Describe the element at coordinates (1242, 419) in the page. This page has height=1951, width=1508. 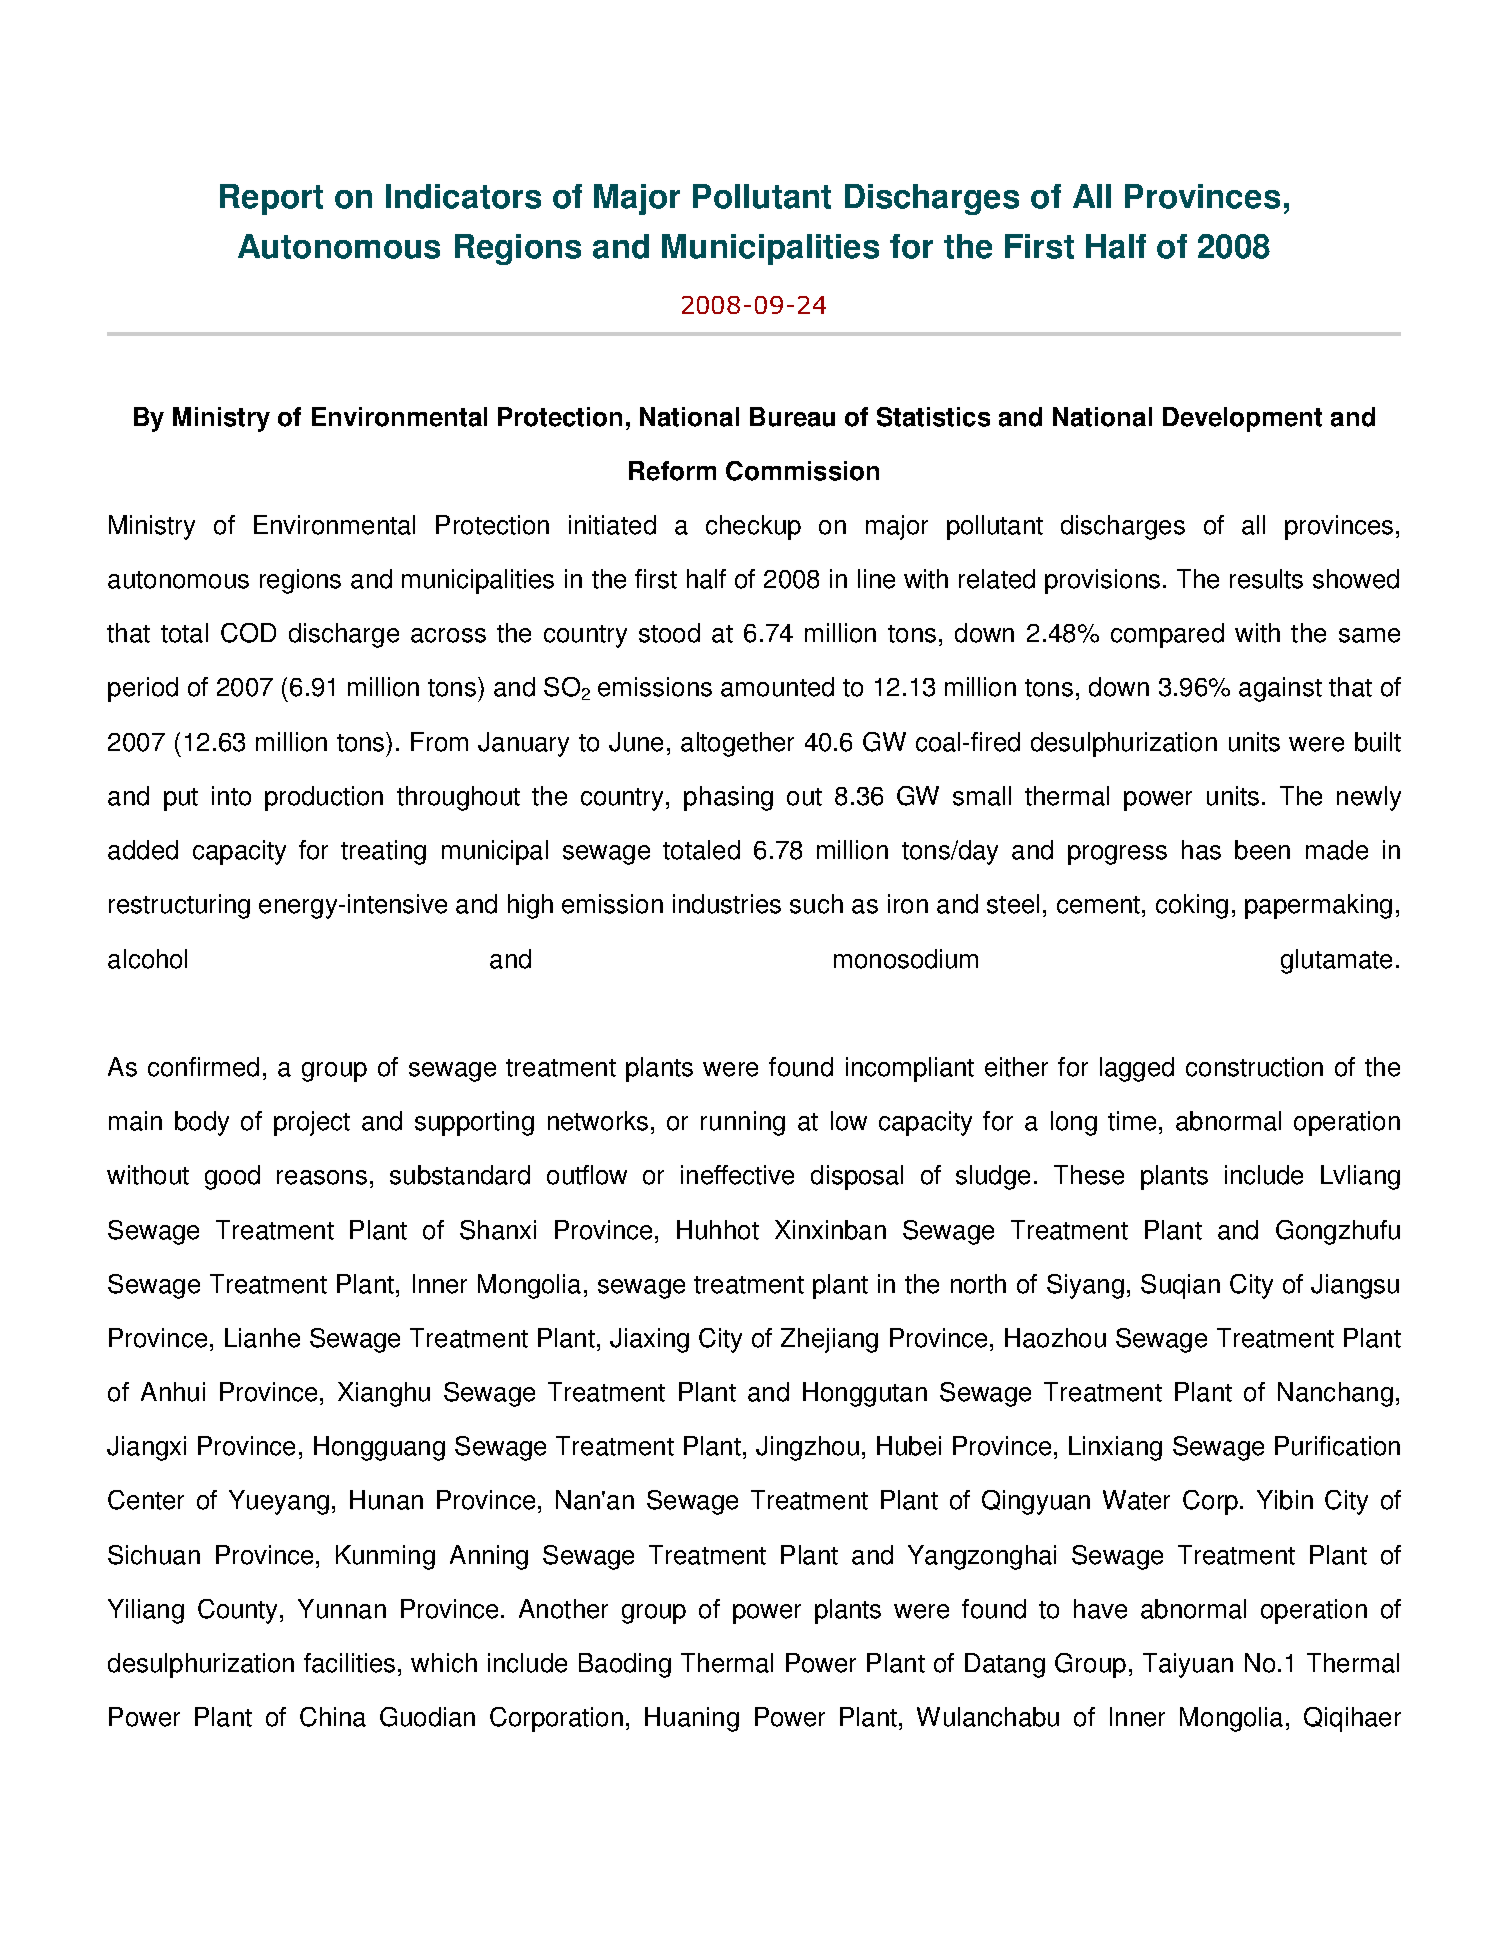
I see `Development` at that location.
